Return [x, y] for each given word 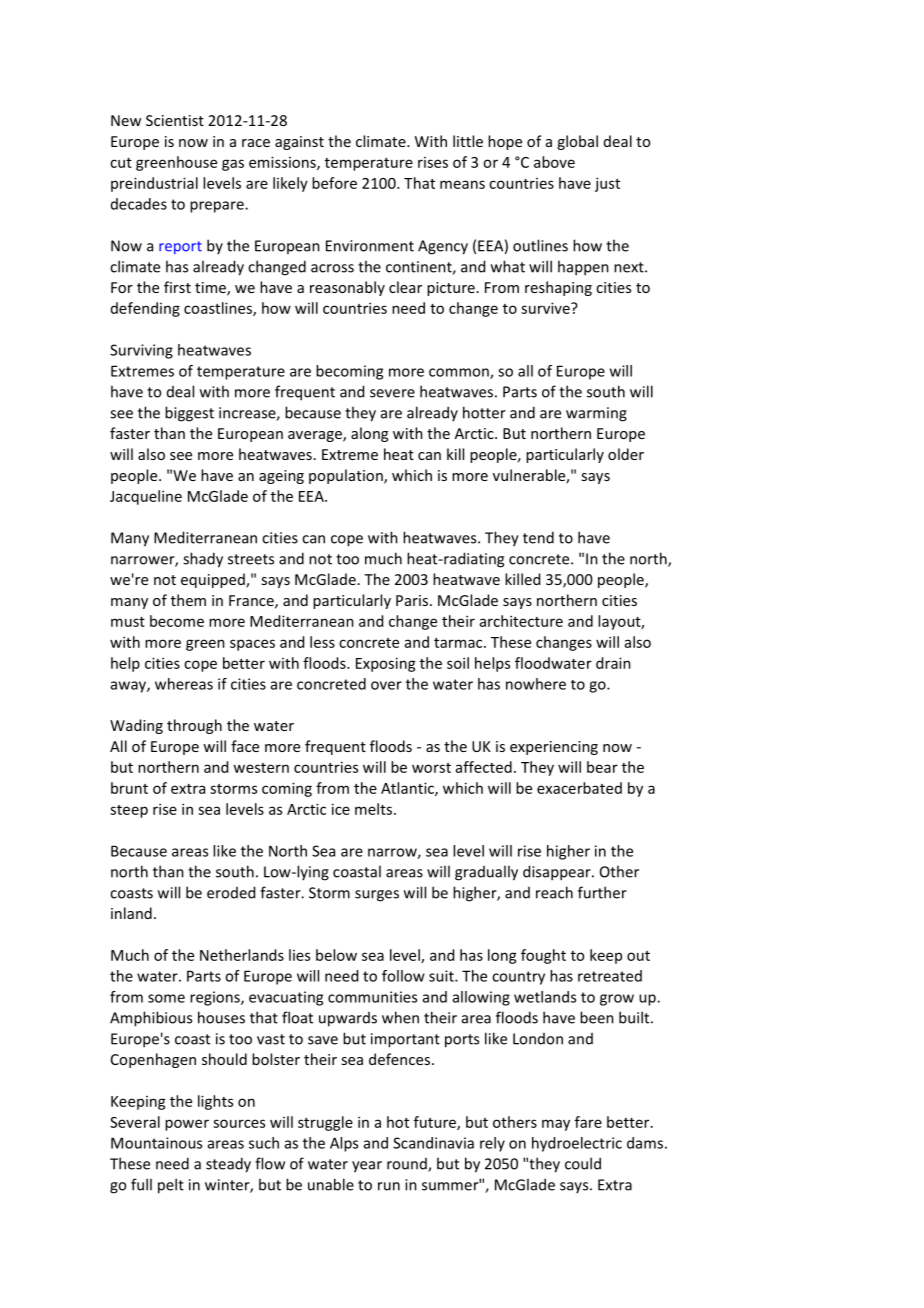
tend [538, 537]
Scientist [175, 120]
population [347, 476]
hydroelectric [577, 1144]
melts [373, 809]
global [577, 142]
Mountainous [156, 1143]
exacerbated [579, 788]
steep [129, 811]
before [334, 183]
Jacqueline [146, 497]
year [367, 1167]
